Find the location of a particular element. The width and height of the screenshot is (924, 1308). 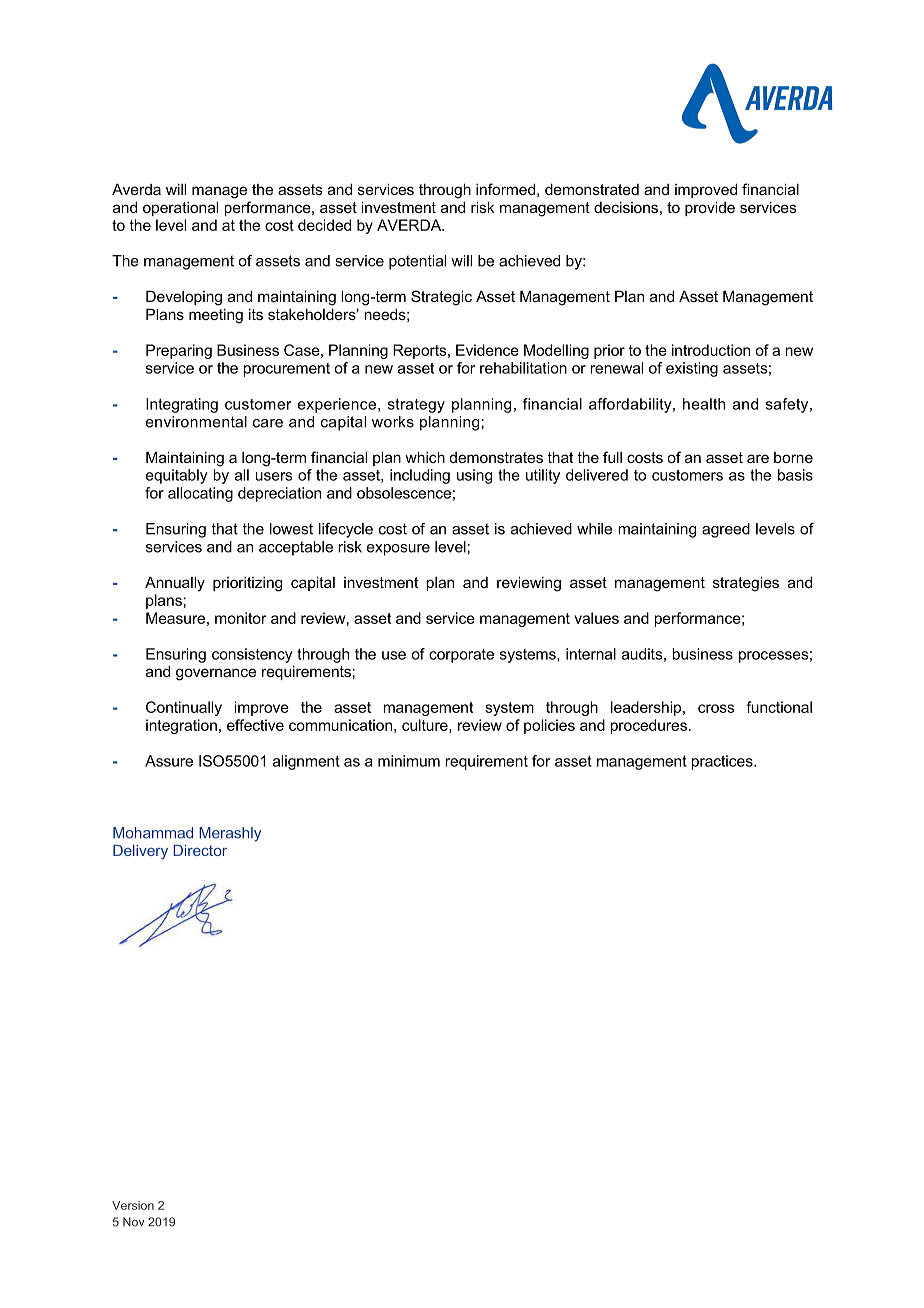

informed is located at coordinates (505, 189).
